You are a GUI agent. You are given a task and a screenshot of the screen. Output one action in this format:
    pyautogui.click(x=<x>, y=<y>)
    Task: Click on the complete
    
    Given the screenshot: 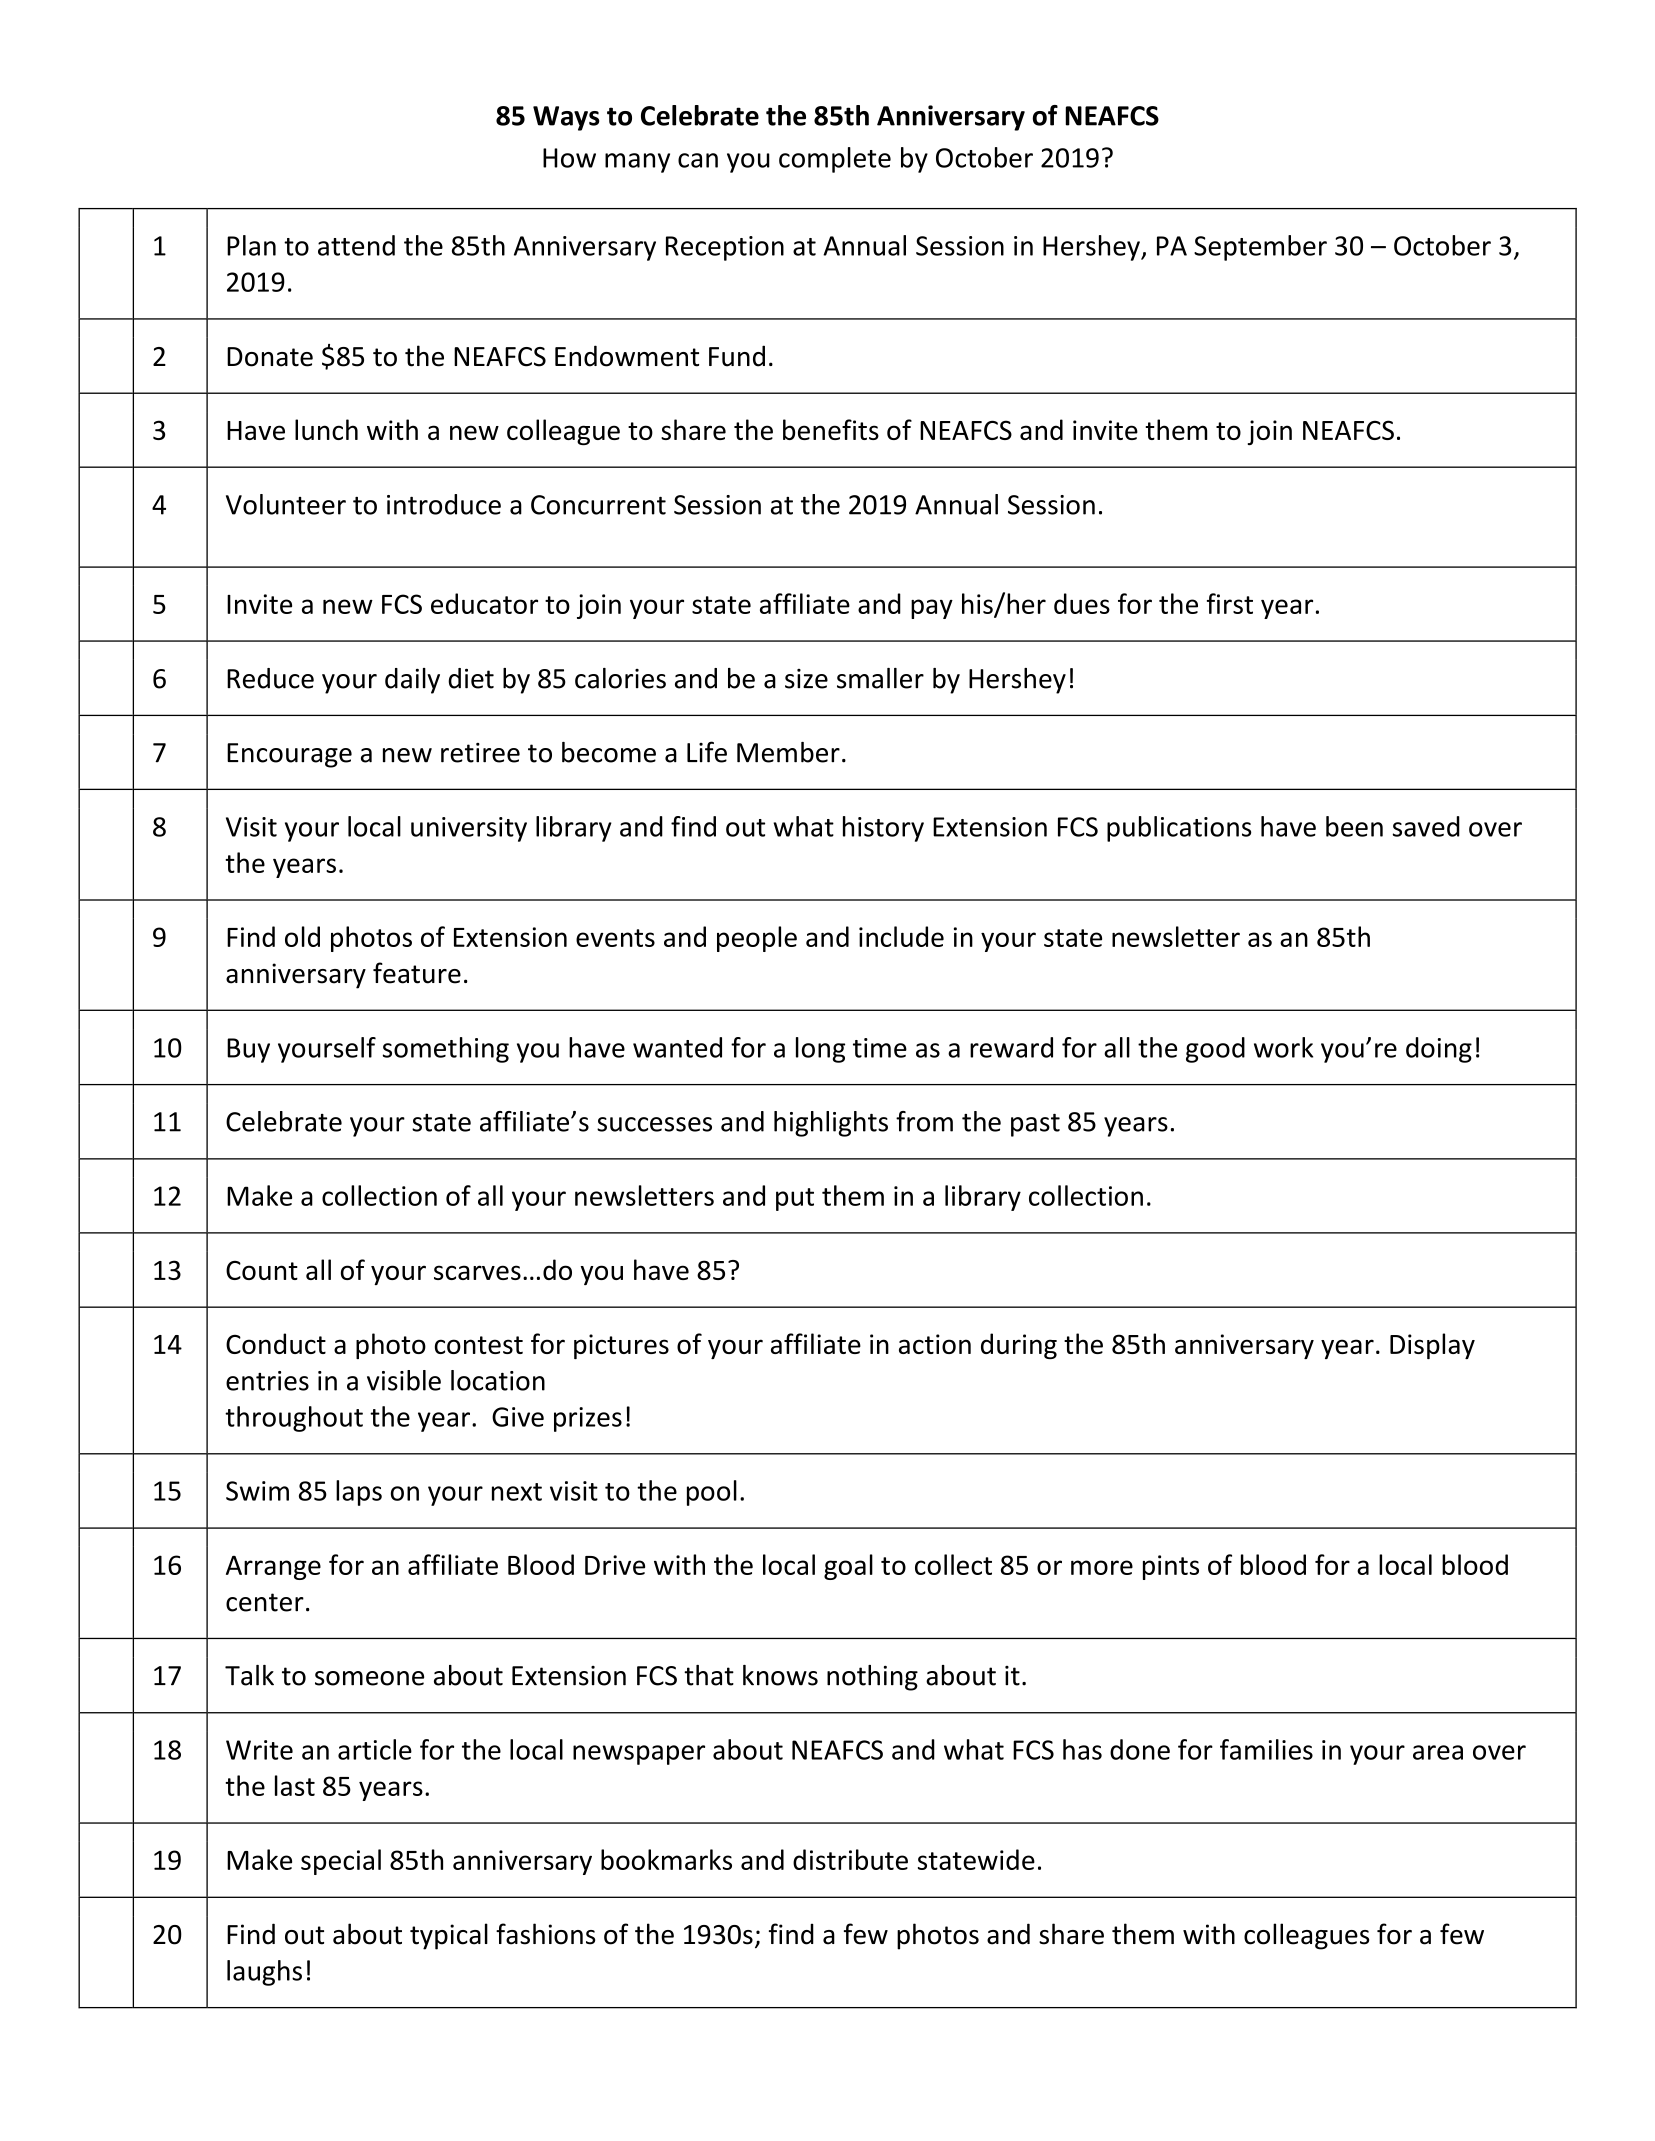 What is the action you would take?
    pyautogui.click(x=835, y=160)
